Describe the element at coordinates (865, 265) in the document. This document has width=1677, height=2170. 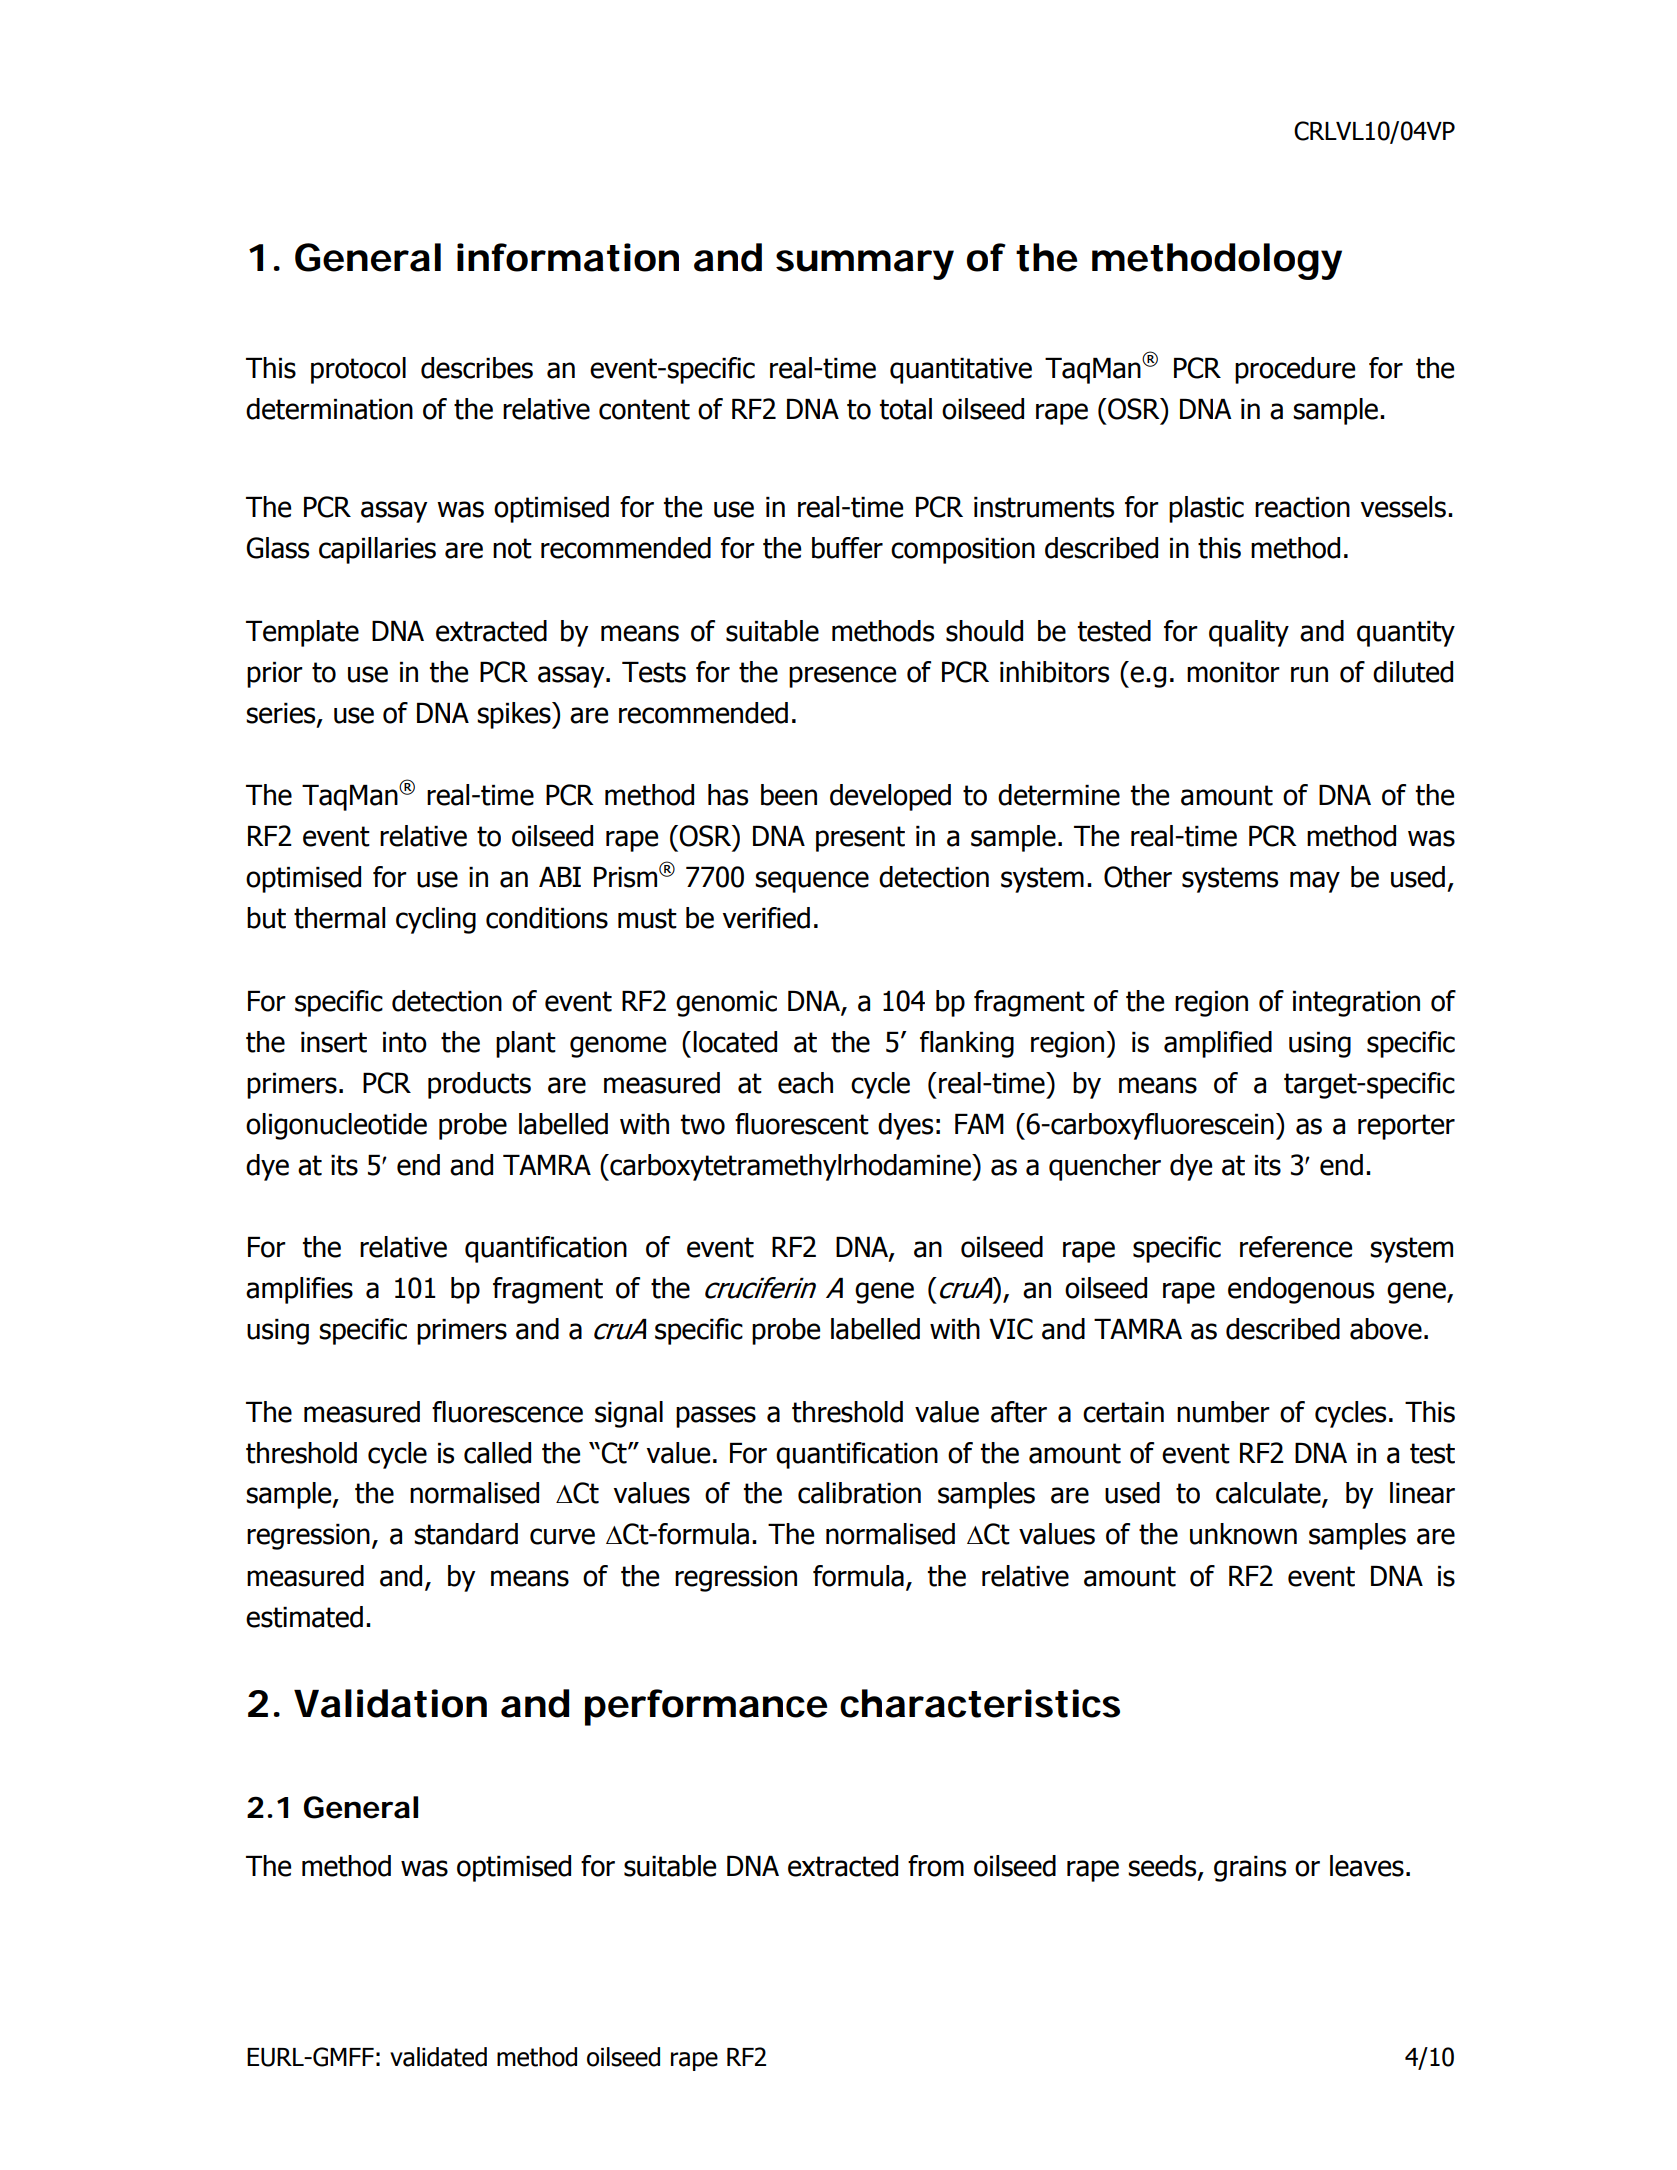
I see `summary` at that location.
